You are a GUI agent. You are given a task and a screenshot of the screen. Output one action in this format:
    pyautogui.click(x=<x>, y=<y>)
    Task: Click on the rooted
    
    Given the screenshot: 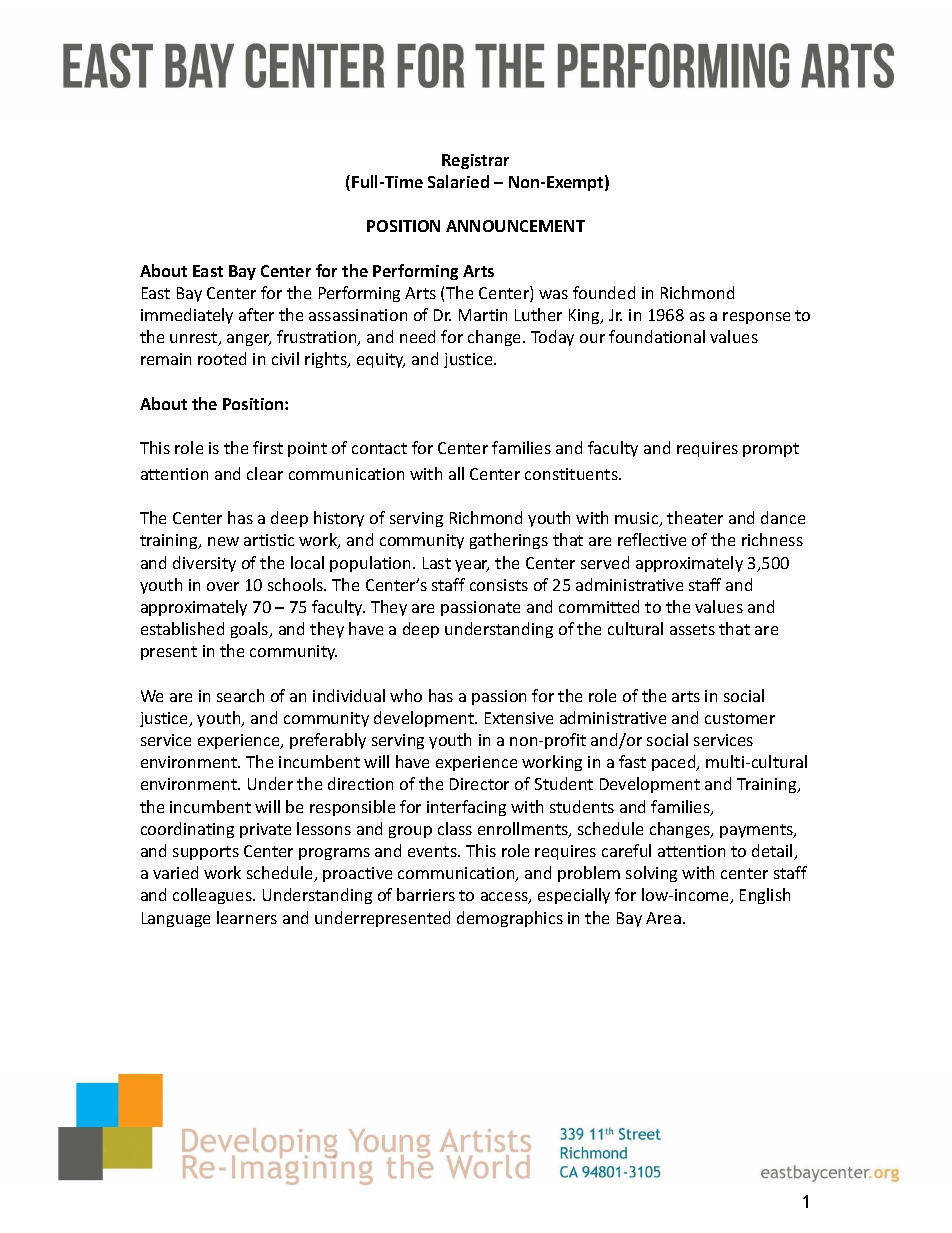 What is the action you would take?
    pyautogui.click(x=222, y=358)
